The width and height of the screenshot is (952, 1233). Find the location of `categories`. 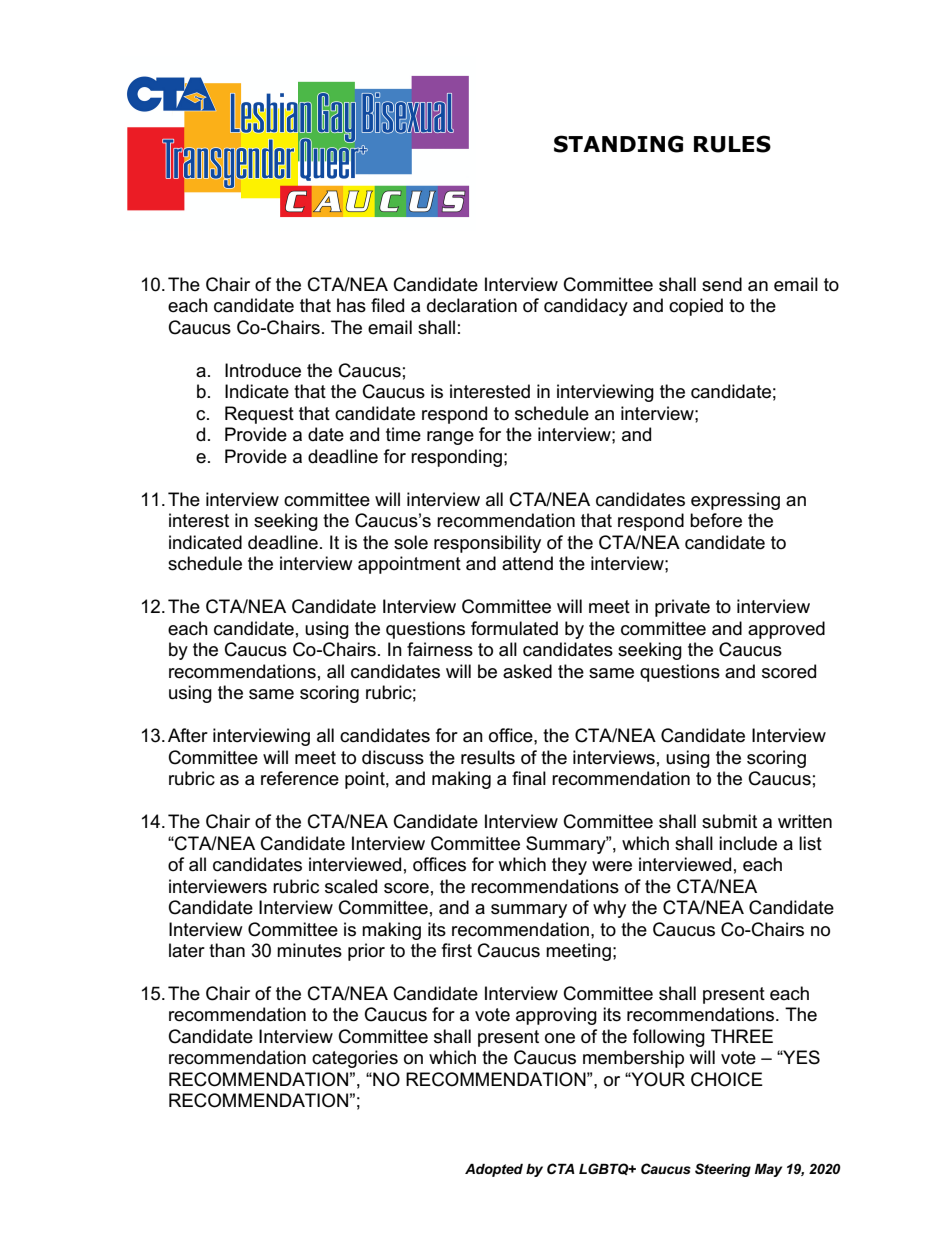

categories is located at coordinates (355, 1059).
